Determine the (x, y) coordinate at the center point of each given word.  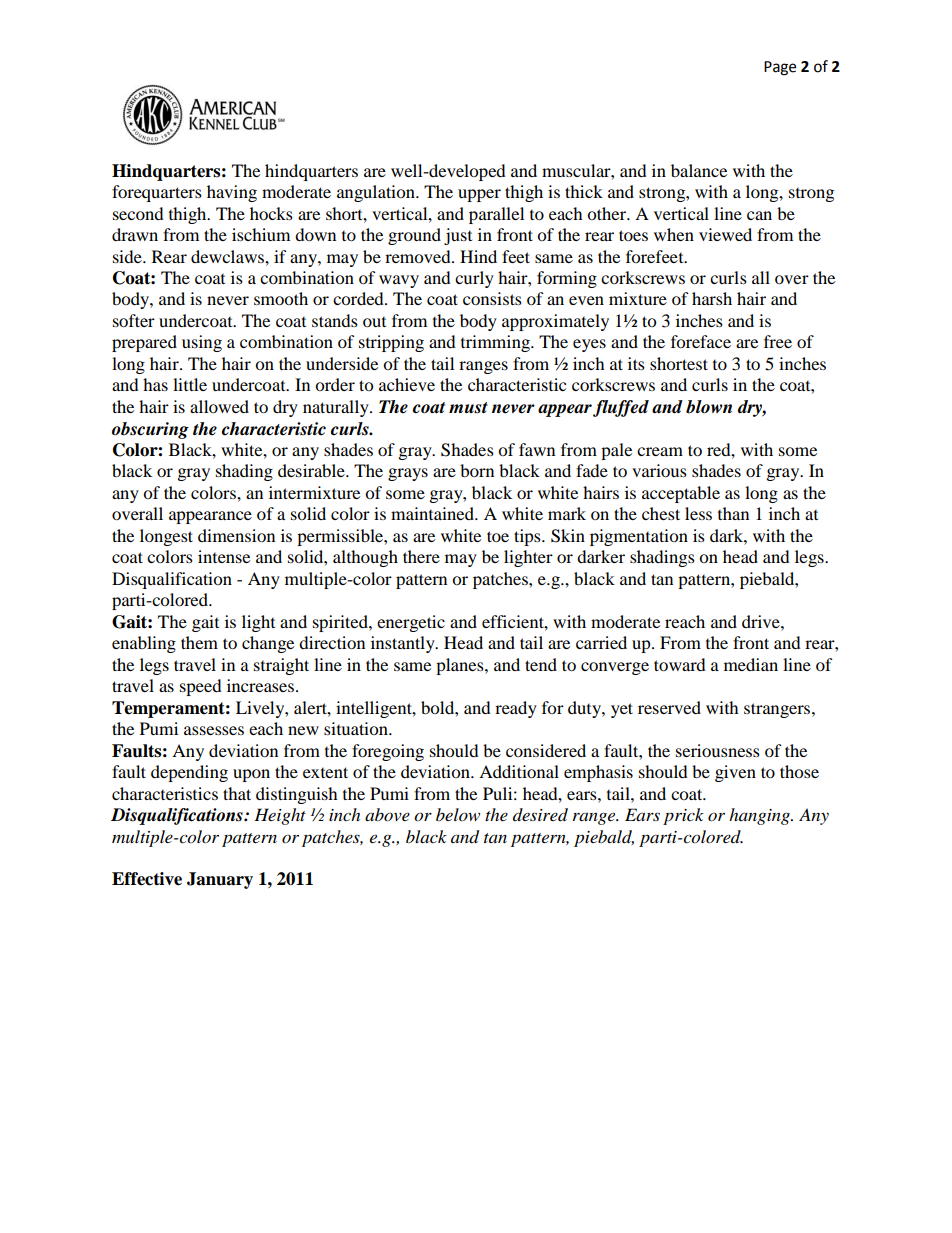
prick (683, 816)
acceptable (681, 494)
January (220, 880)
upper (479, 195)
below (458, 814)
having (232, 193)
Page (780, 68)
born (477, 470)
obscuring (150, 430)
